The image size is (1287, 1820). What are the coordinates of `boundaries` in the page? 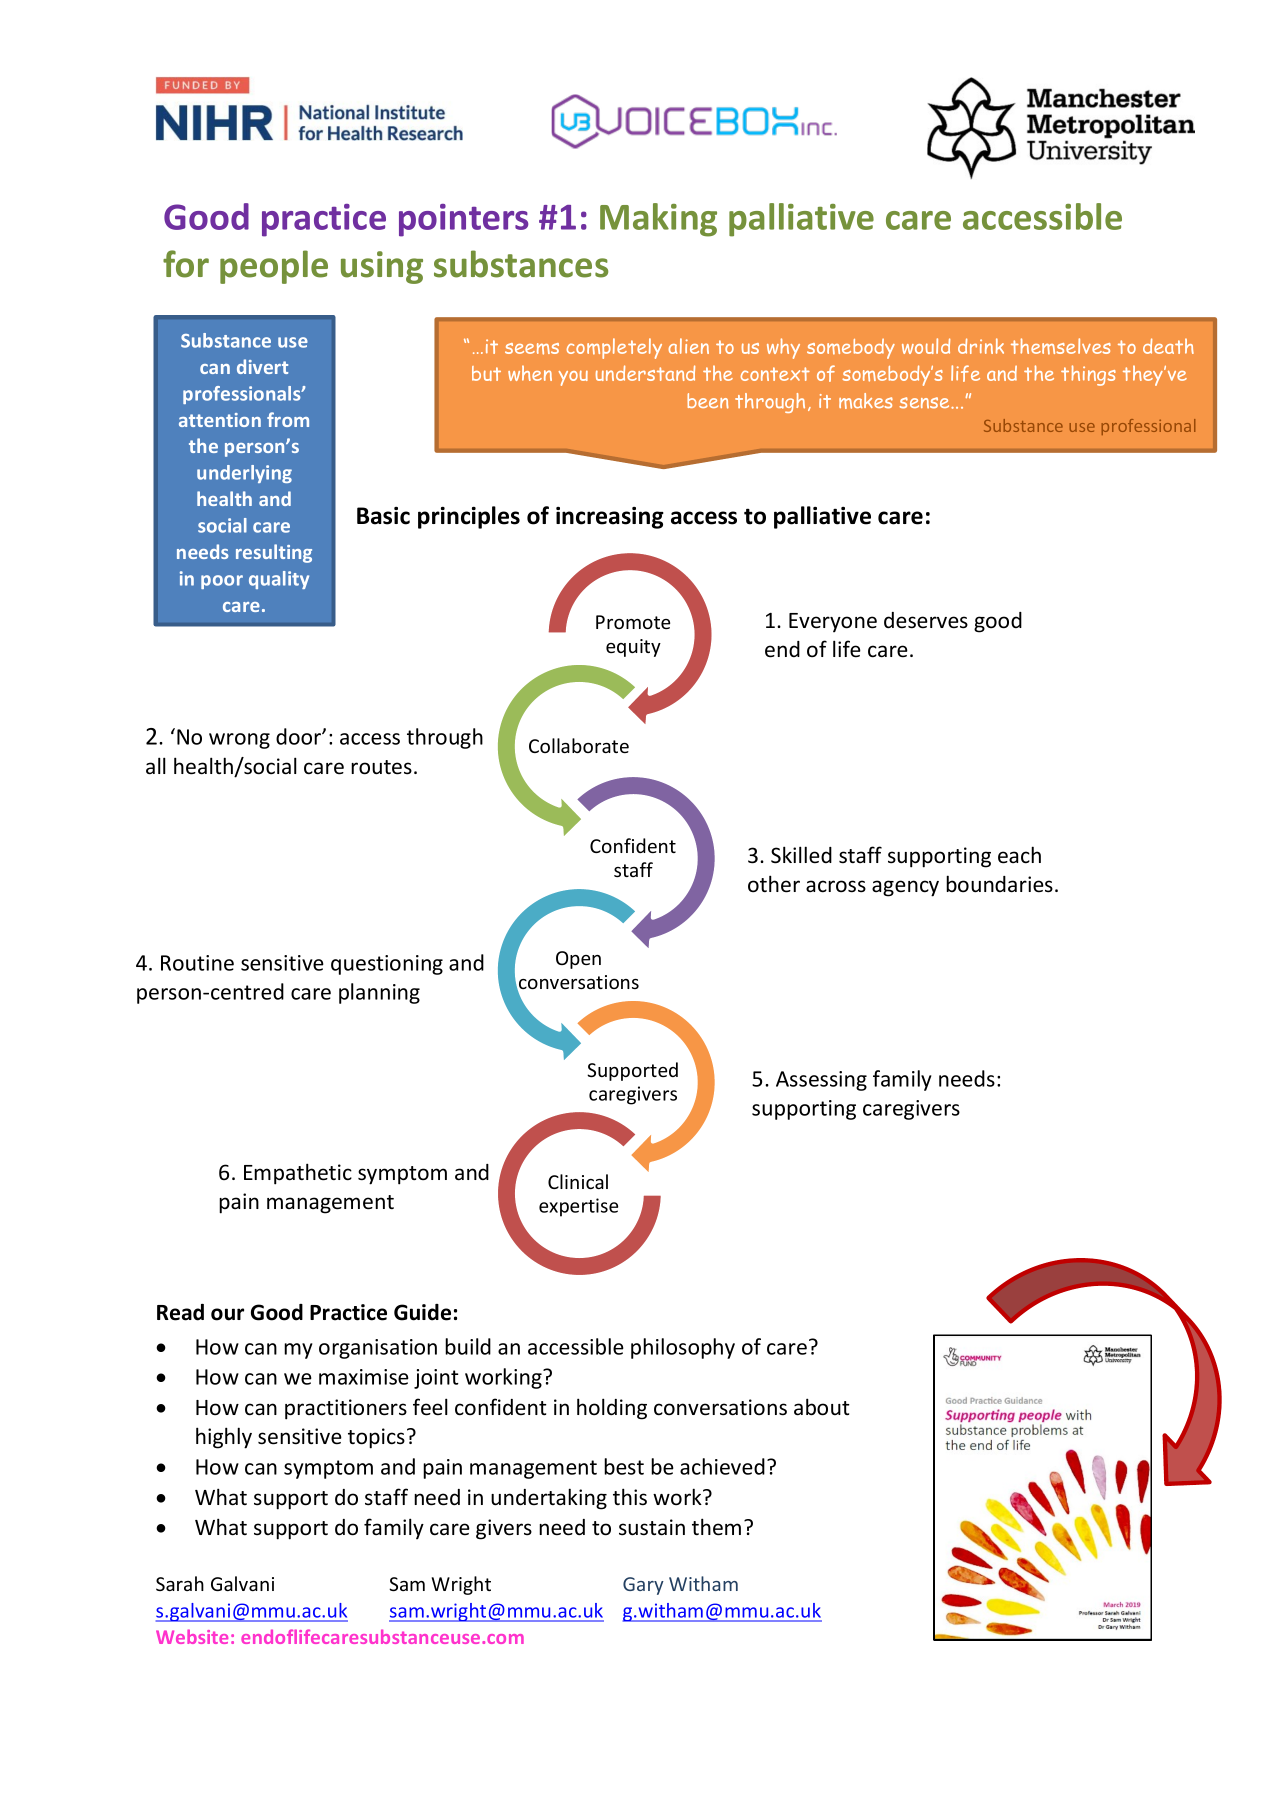 It's located at (999, 884).
